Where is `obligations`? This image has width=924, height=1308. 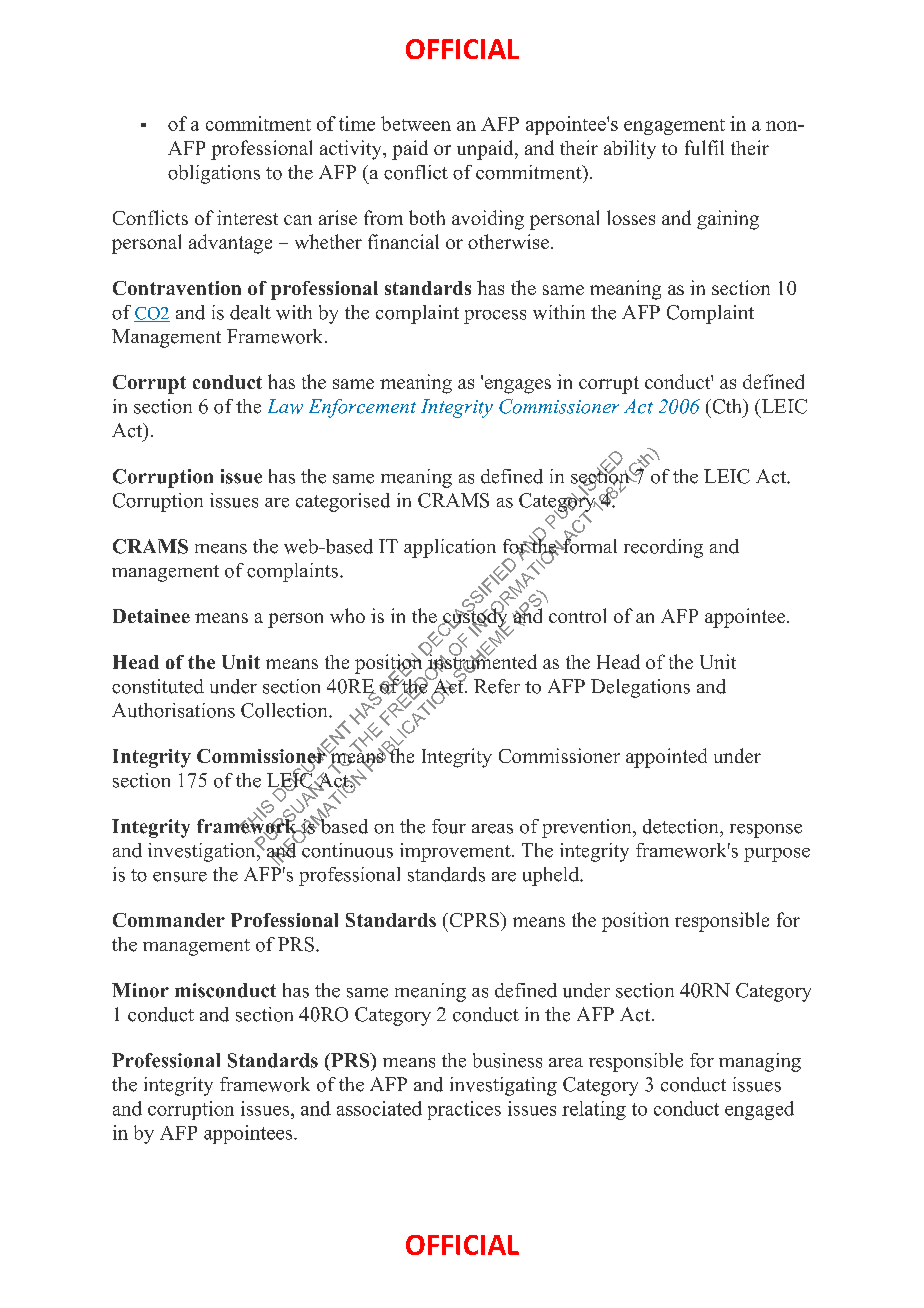 obligations is located at coordinates (214, 174).
